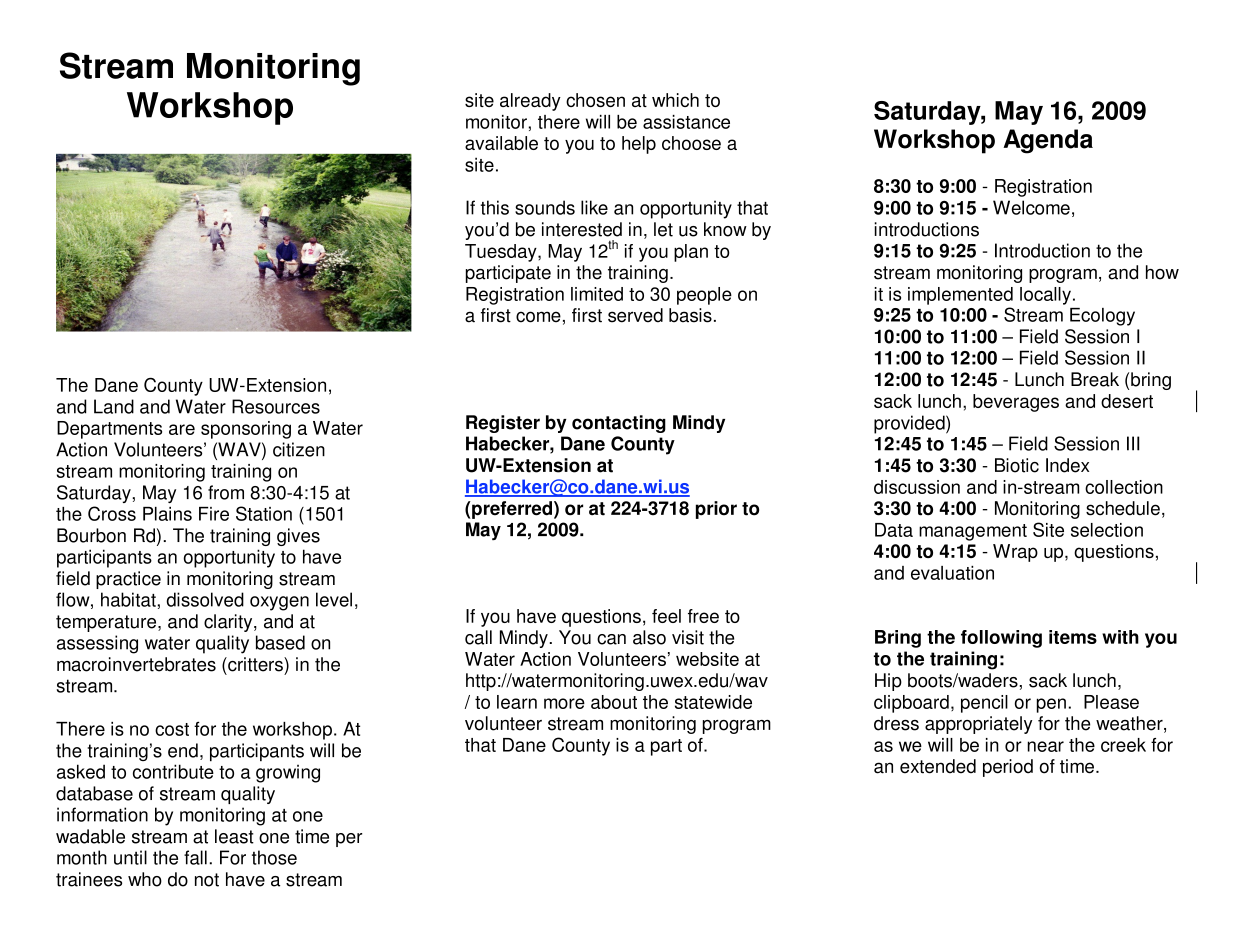 This screenshot has height=952, width=1233. What do you see at coordinates (274, 857) in the screenshot?
I see `those` at bounding box center [274, 857].
